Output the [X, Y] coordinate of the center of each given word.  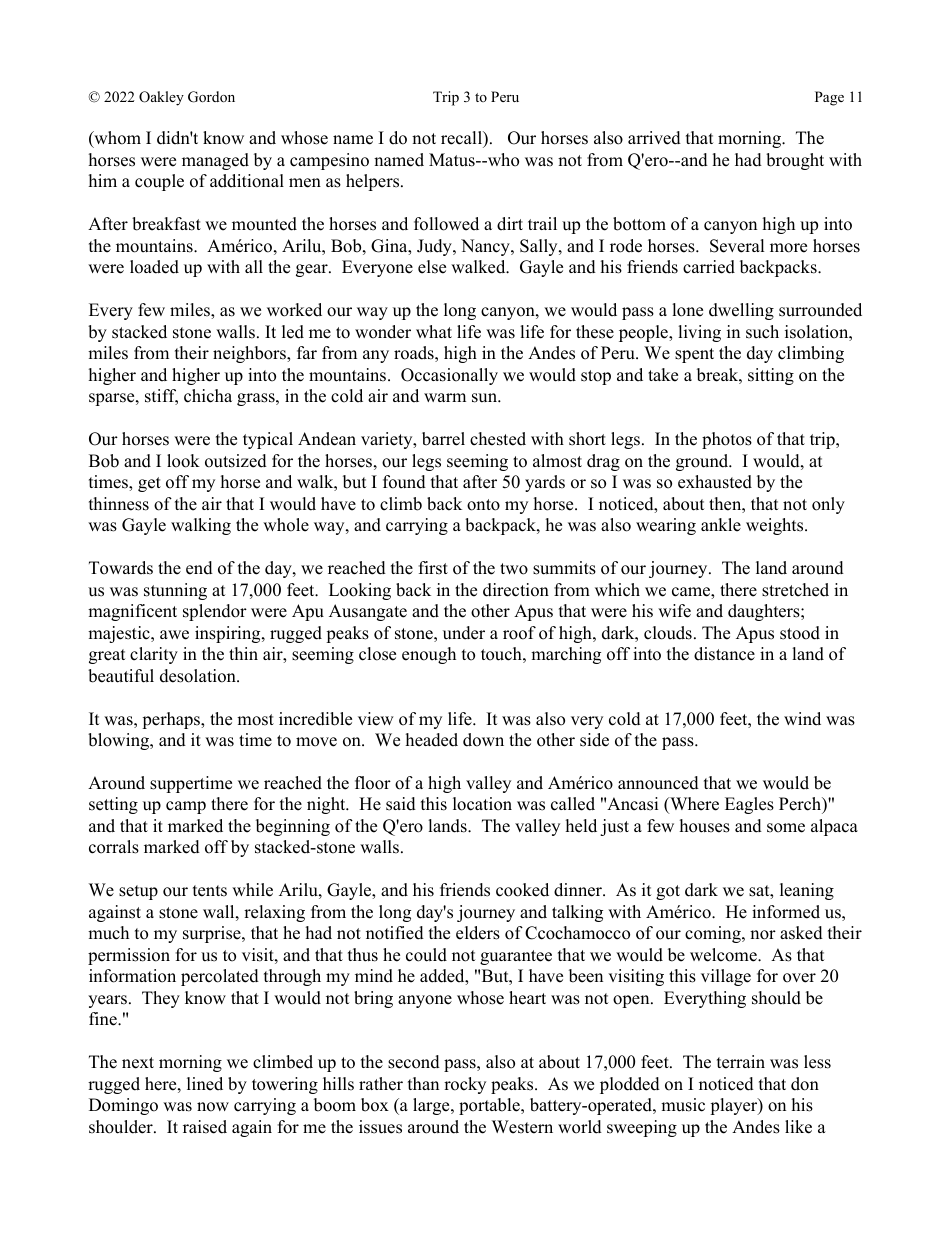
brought [795, 161]
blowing [120, 741]
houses [705, 826]
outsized [236, 461]
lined [205, 1084]
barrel [443, 439]
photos [727, 440]
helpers [374, 182]
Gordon [211, 97]
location [482, 804]
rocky [465, 1085]
